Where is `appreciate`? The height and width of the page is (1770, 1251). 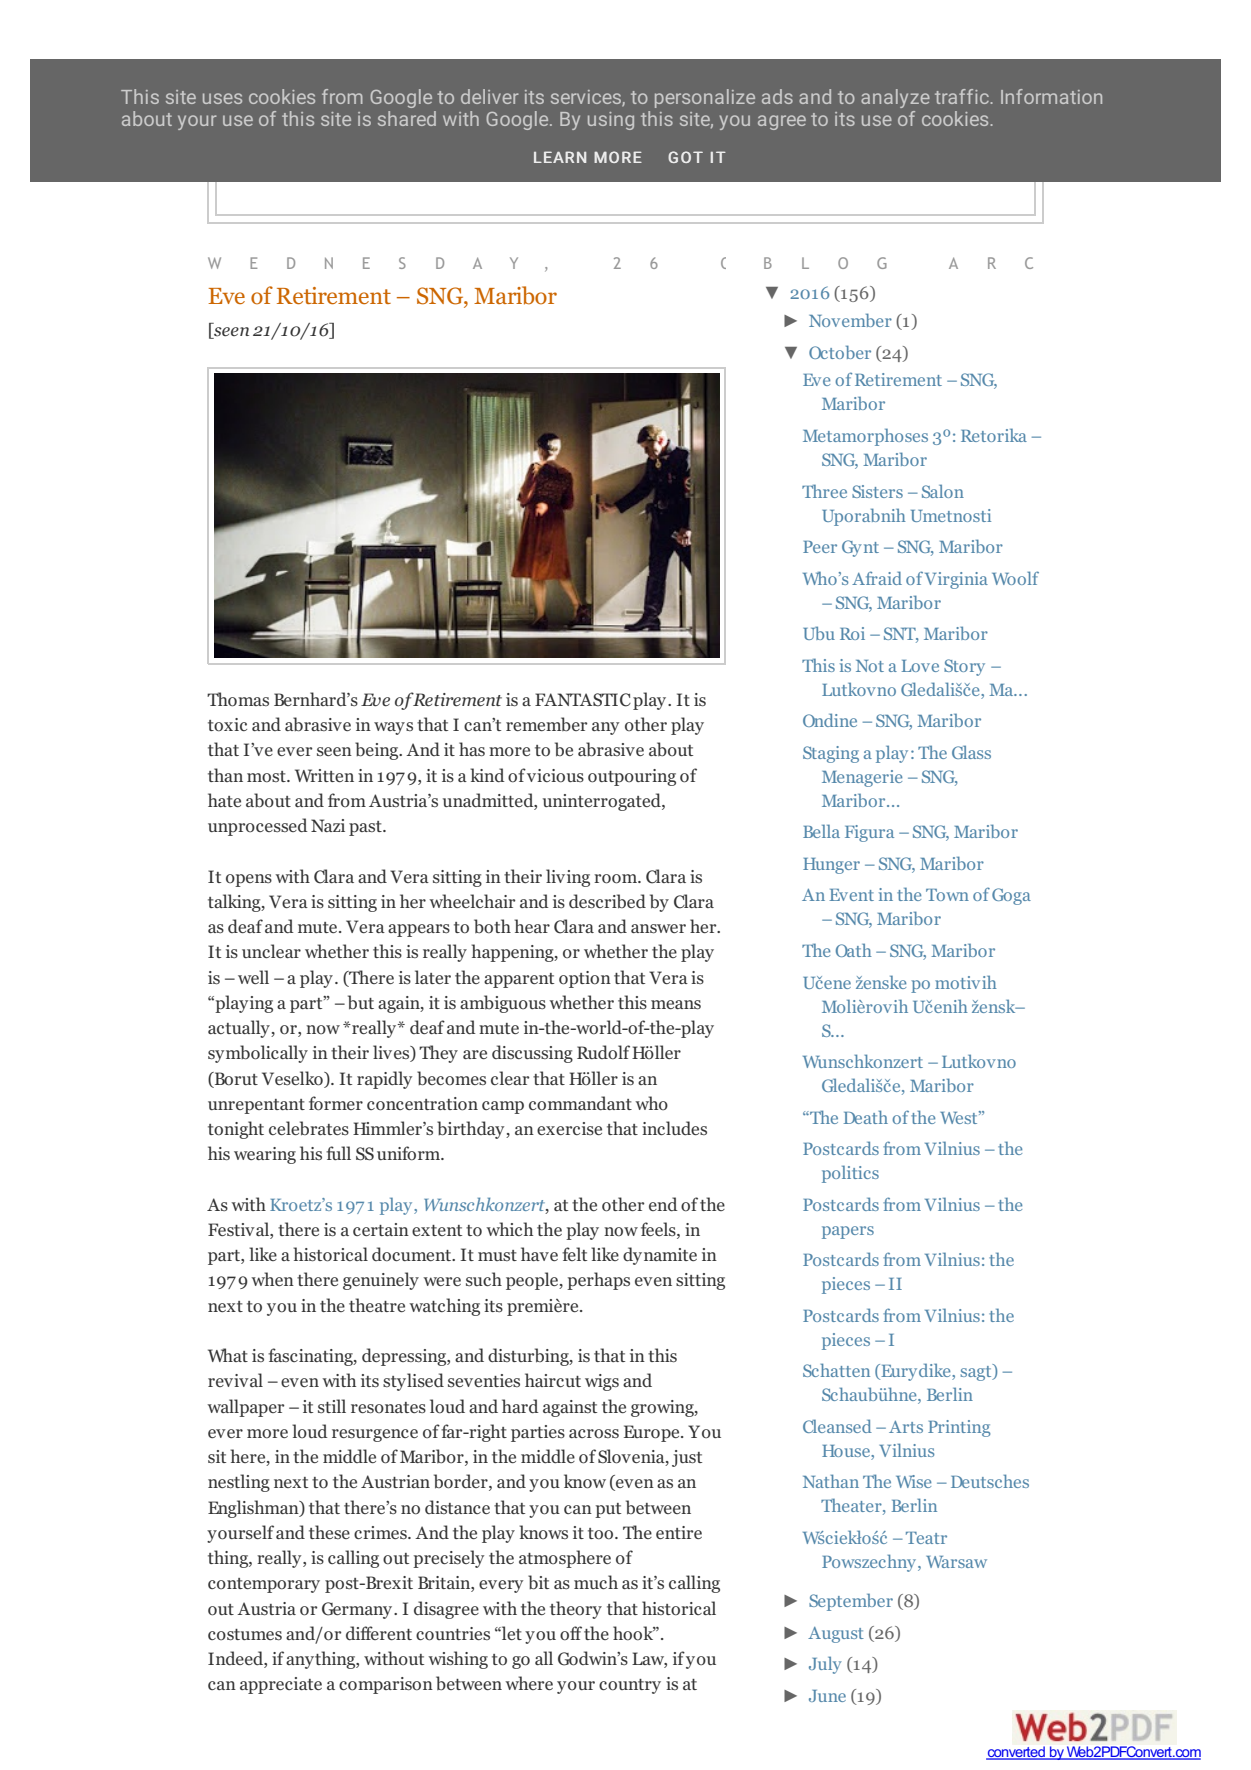
appreciate is located at coordinates (281, 1685).
